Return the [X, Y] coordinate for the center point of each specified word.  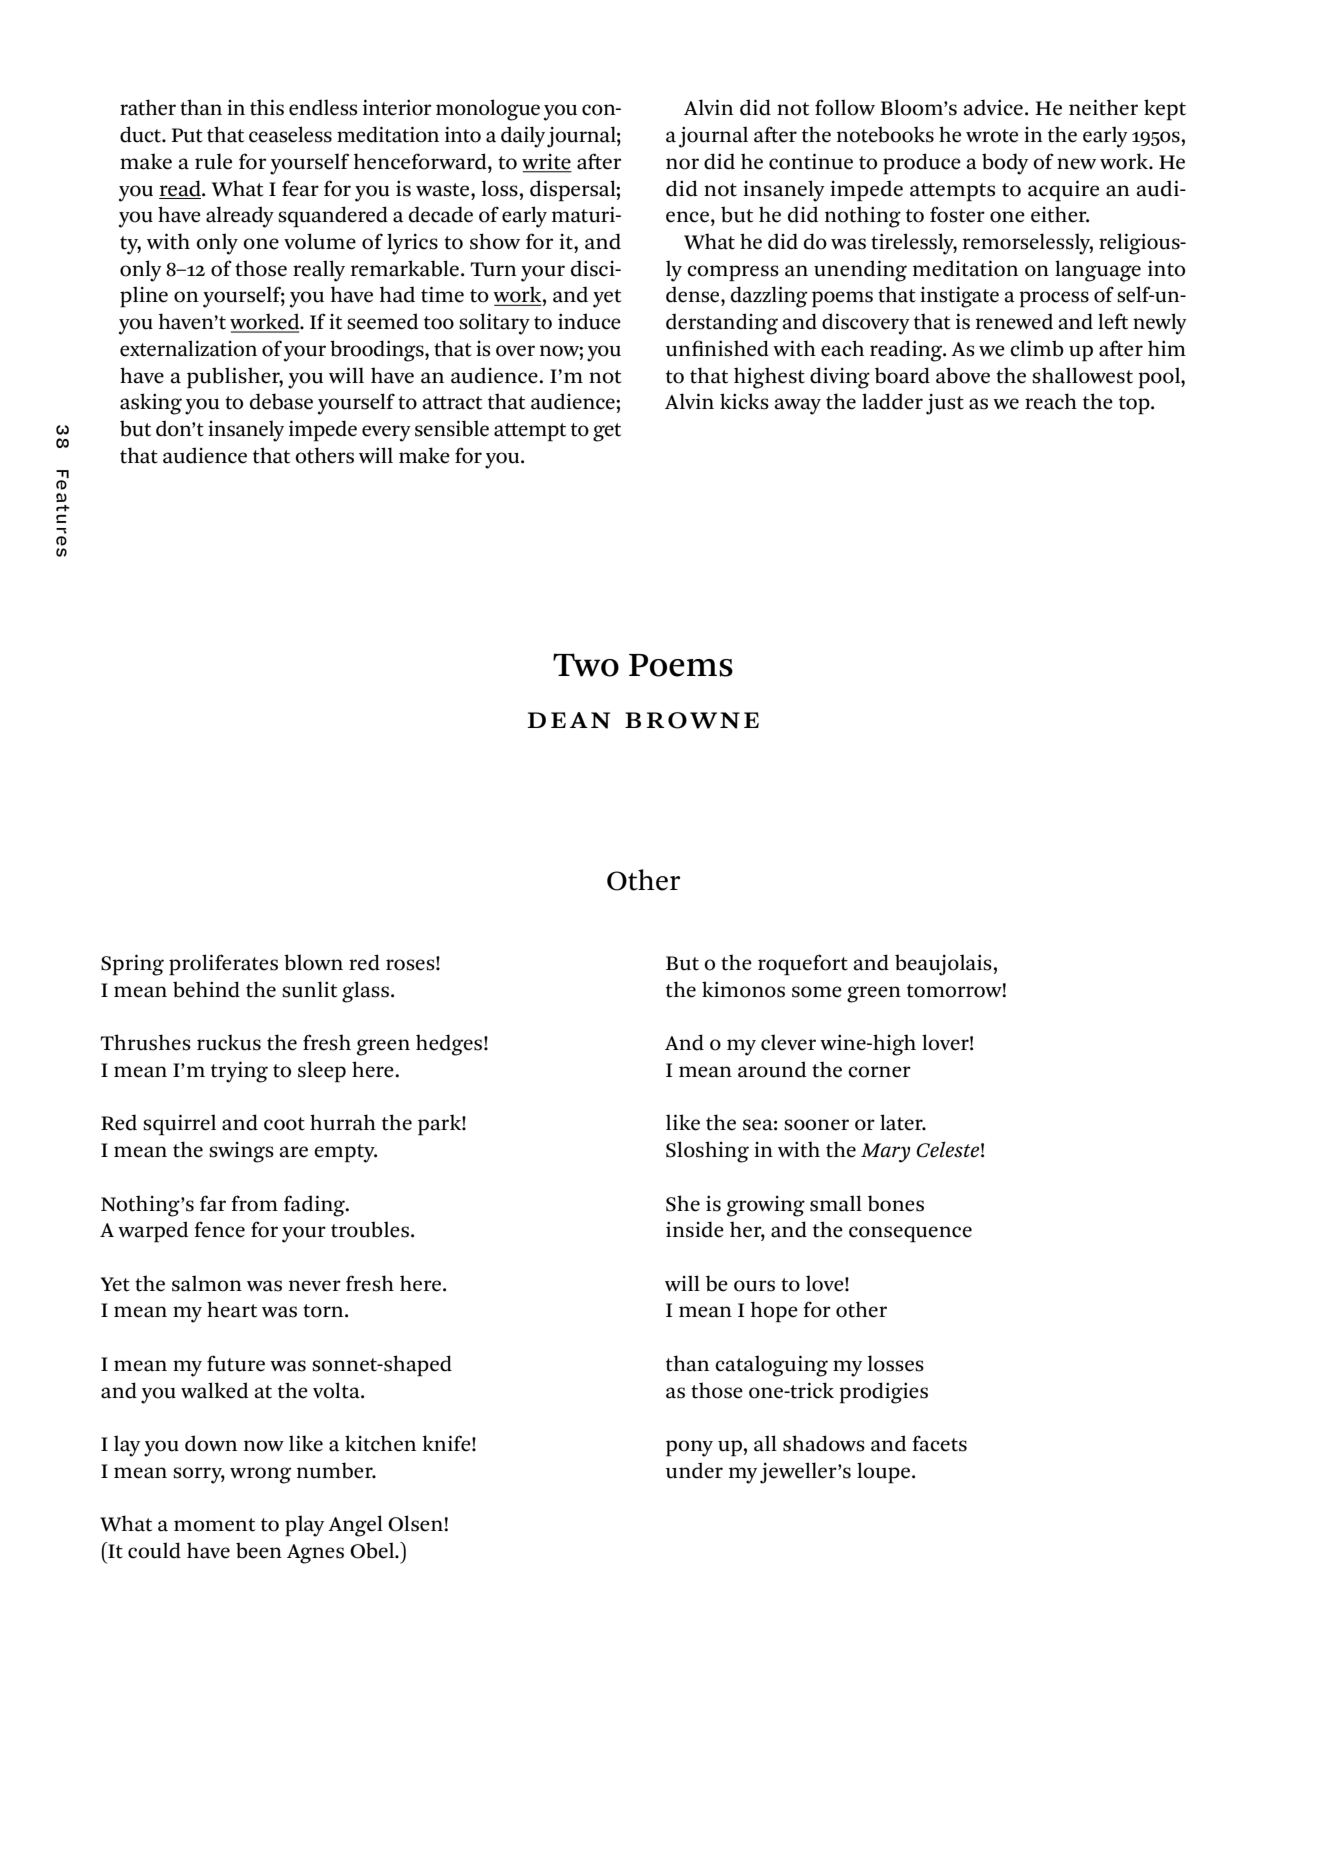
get [607, 432]
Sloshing [707, 1152]
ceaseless [290, 134]
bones [896, 1203]
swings [241, 1152]
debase [281, 401]
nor [682, 164]
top [1135, 405]
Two [586, 665]
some [817, 992]
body [1005, 164]
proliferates [223, 965]
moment [214, 1525]
